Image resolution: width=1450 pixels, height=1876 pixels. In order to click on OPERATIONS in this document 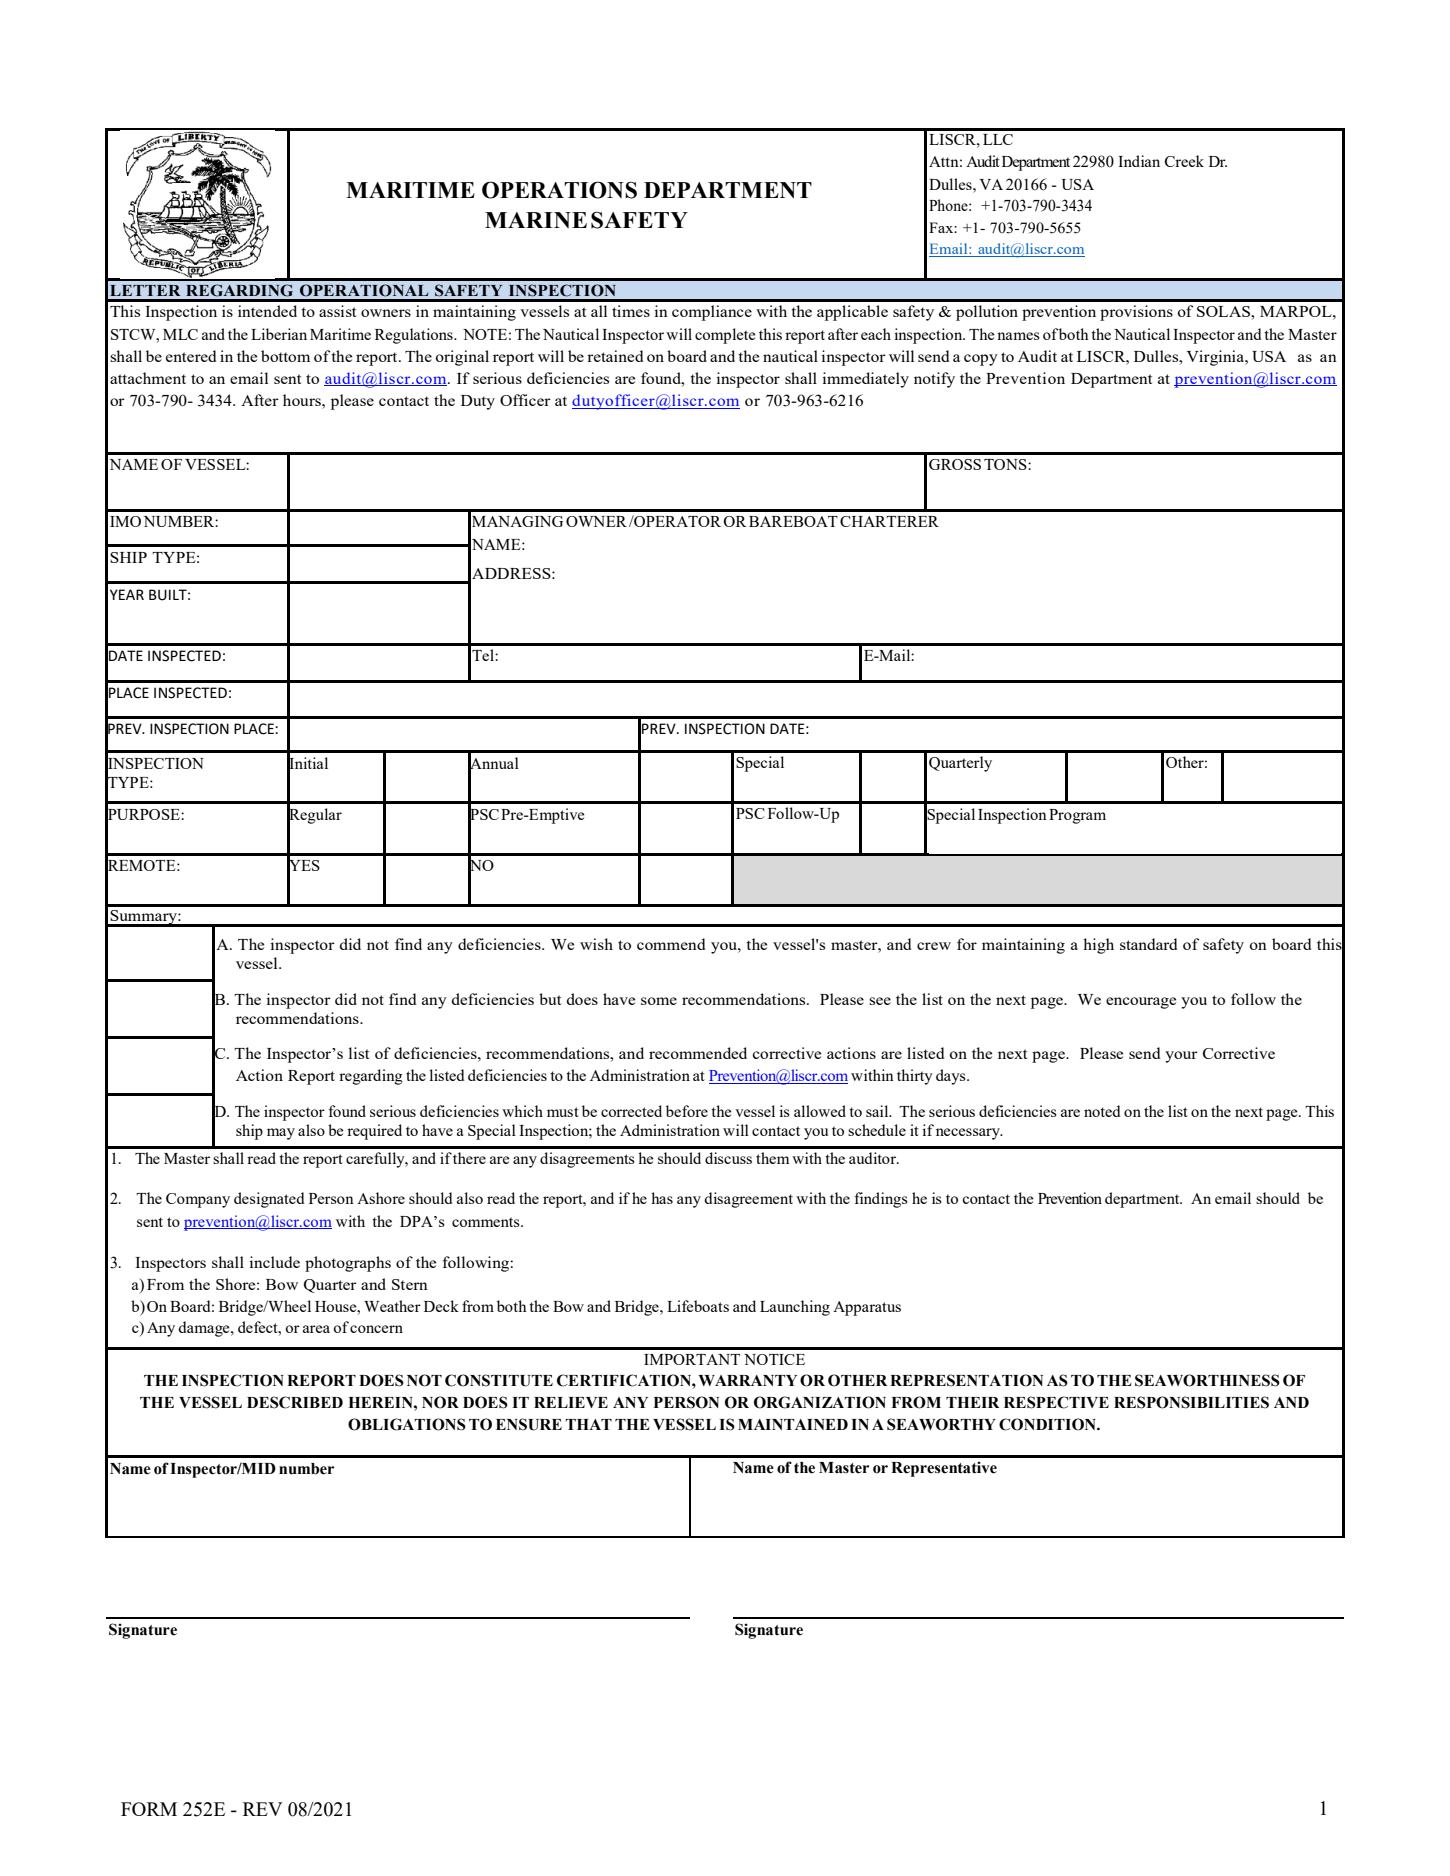, I will do `click(559, 190)`.
